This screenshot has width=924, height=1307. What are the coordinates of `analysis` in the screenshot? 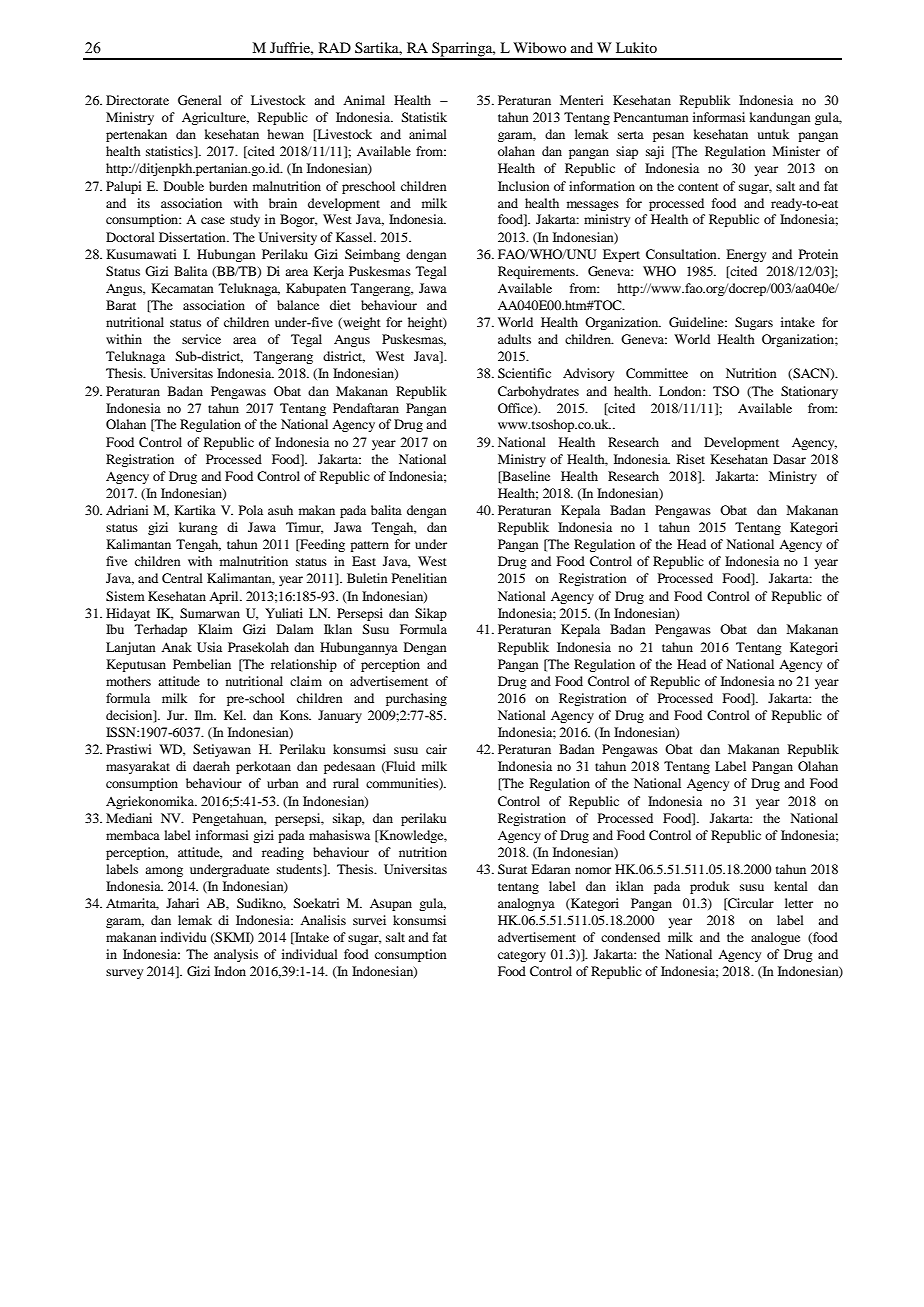 It's located at (236, 955).
